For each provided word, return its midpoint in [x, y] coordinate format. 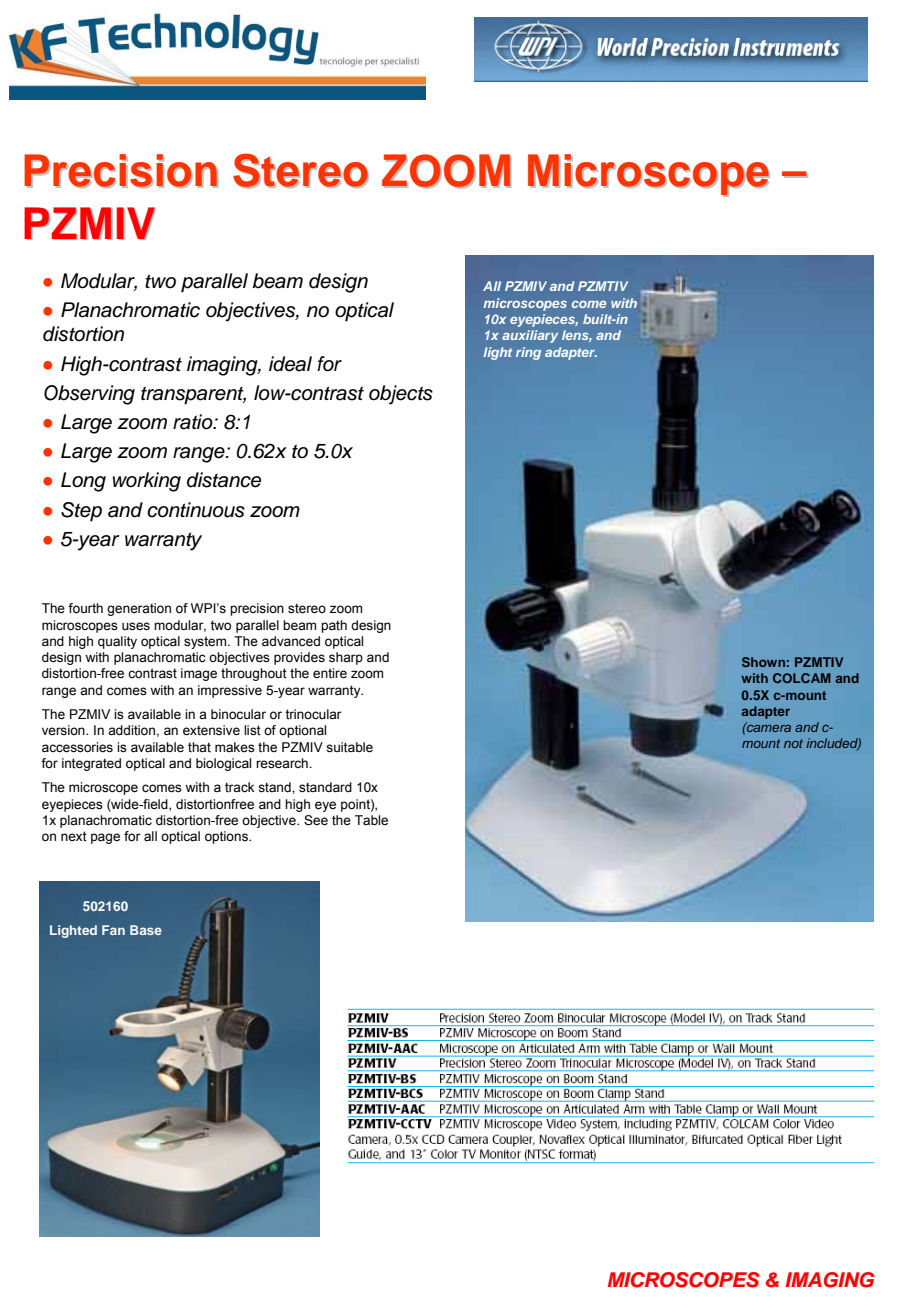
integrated [91, 764]
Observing [89, 395]
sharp [346, 658]
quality [117, 642]
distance [224, 480]
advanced [291, 641]
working [147, 482]
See [316, 820]
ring [528, 353]
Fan [113, 930]
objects [401, 395]
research [283, 763]
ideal [290, 364]
